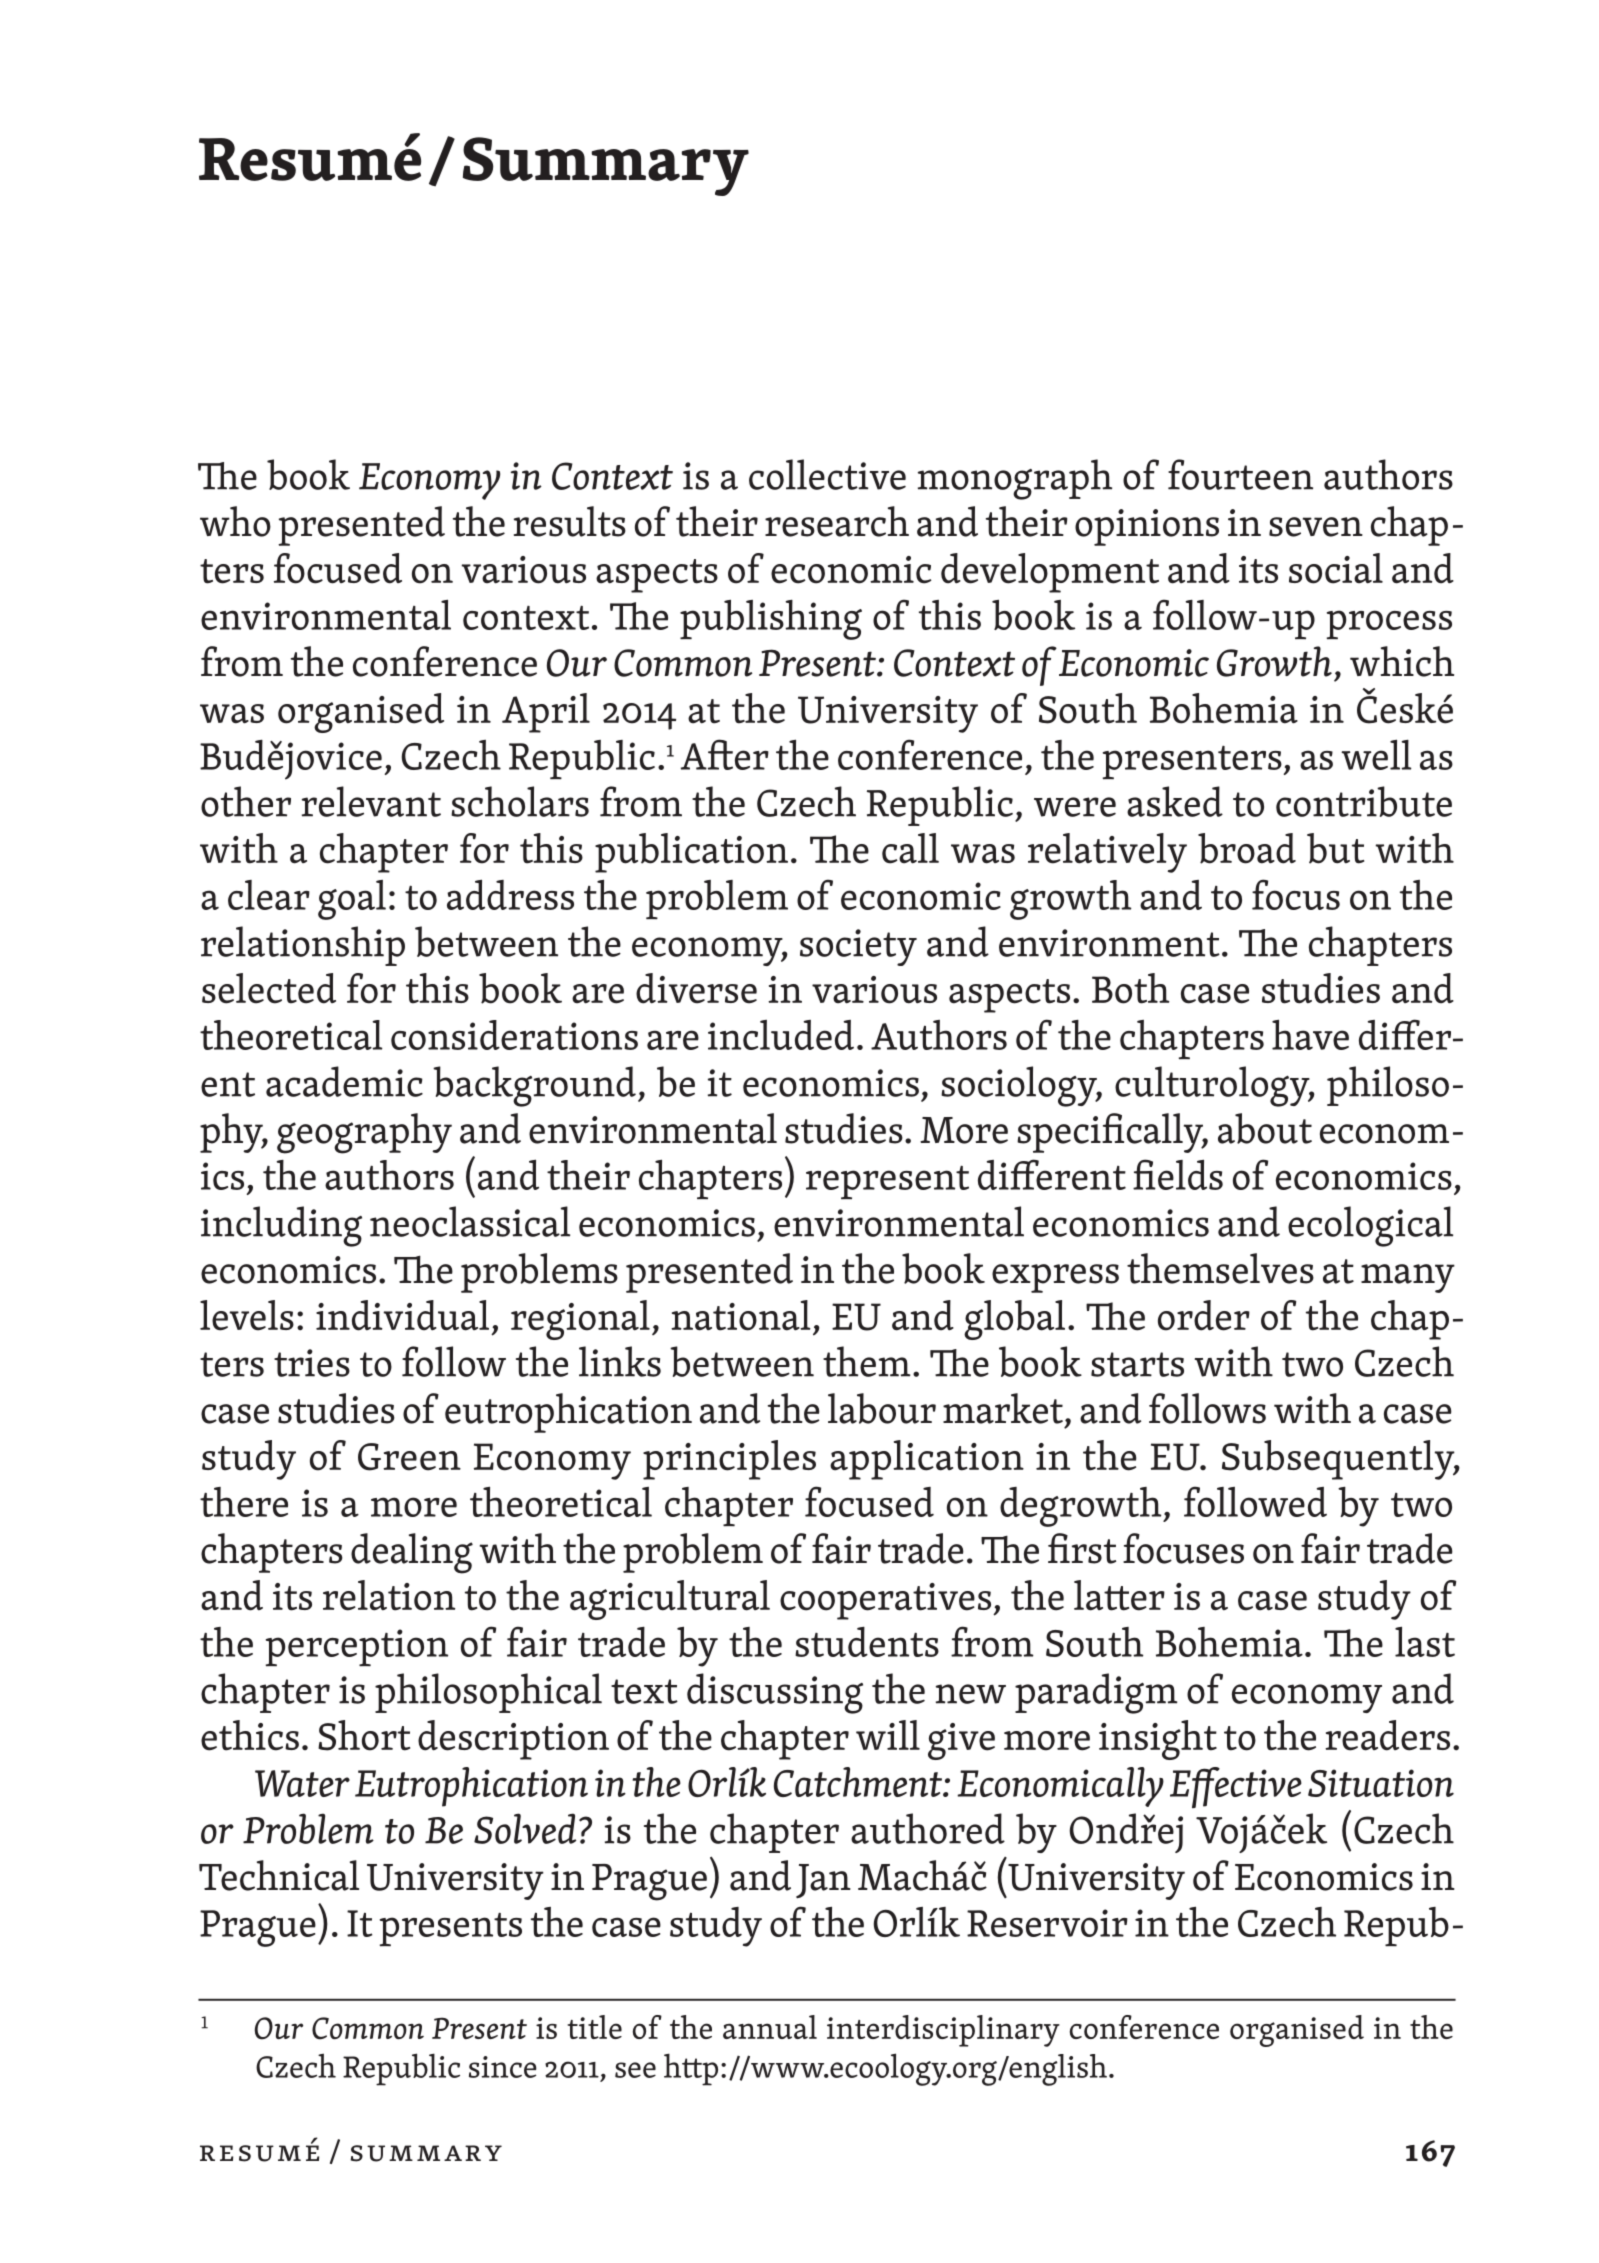 Image resolution: width=1599 pixels, height=2263 pixels. Describe the element at coordinates (235, 521) in the screenshot. I see `who` at that location.
